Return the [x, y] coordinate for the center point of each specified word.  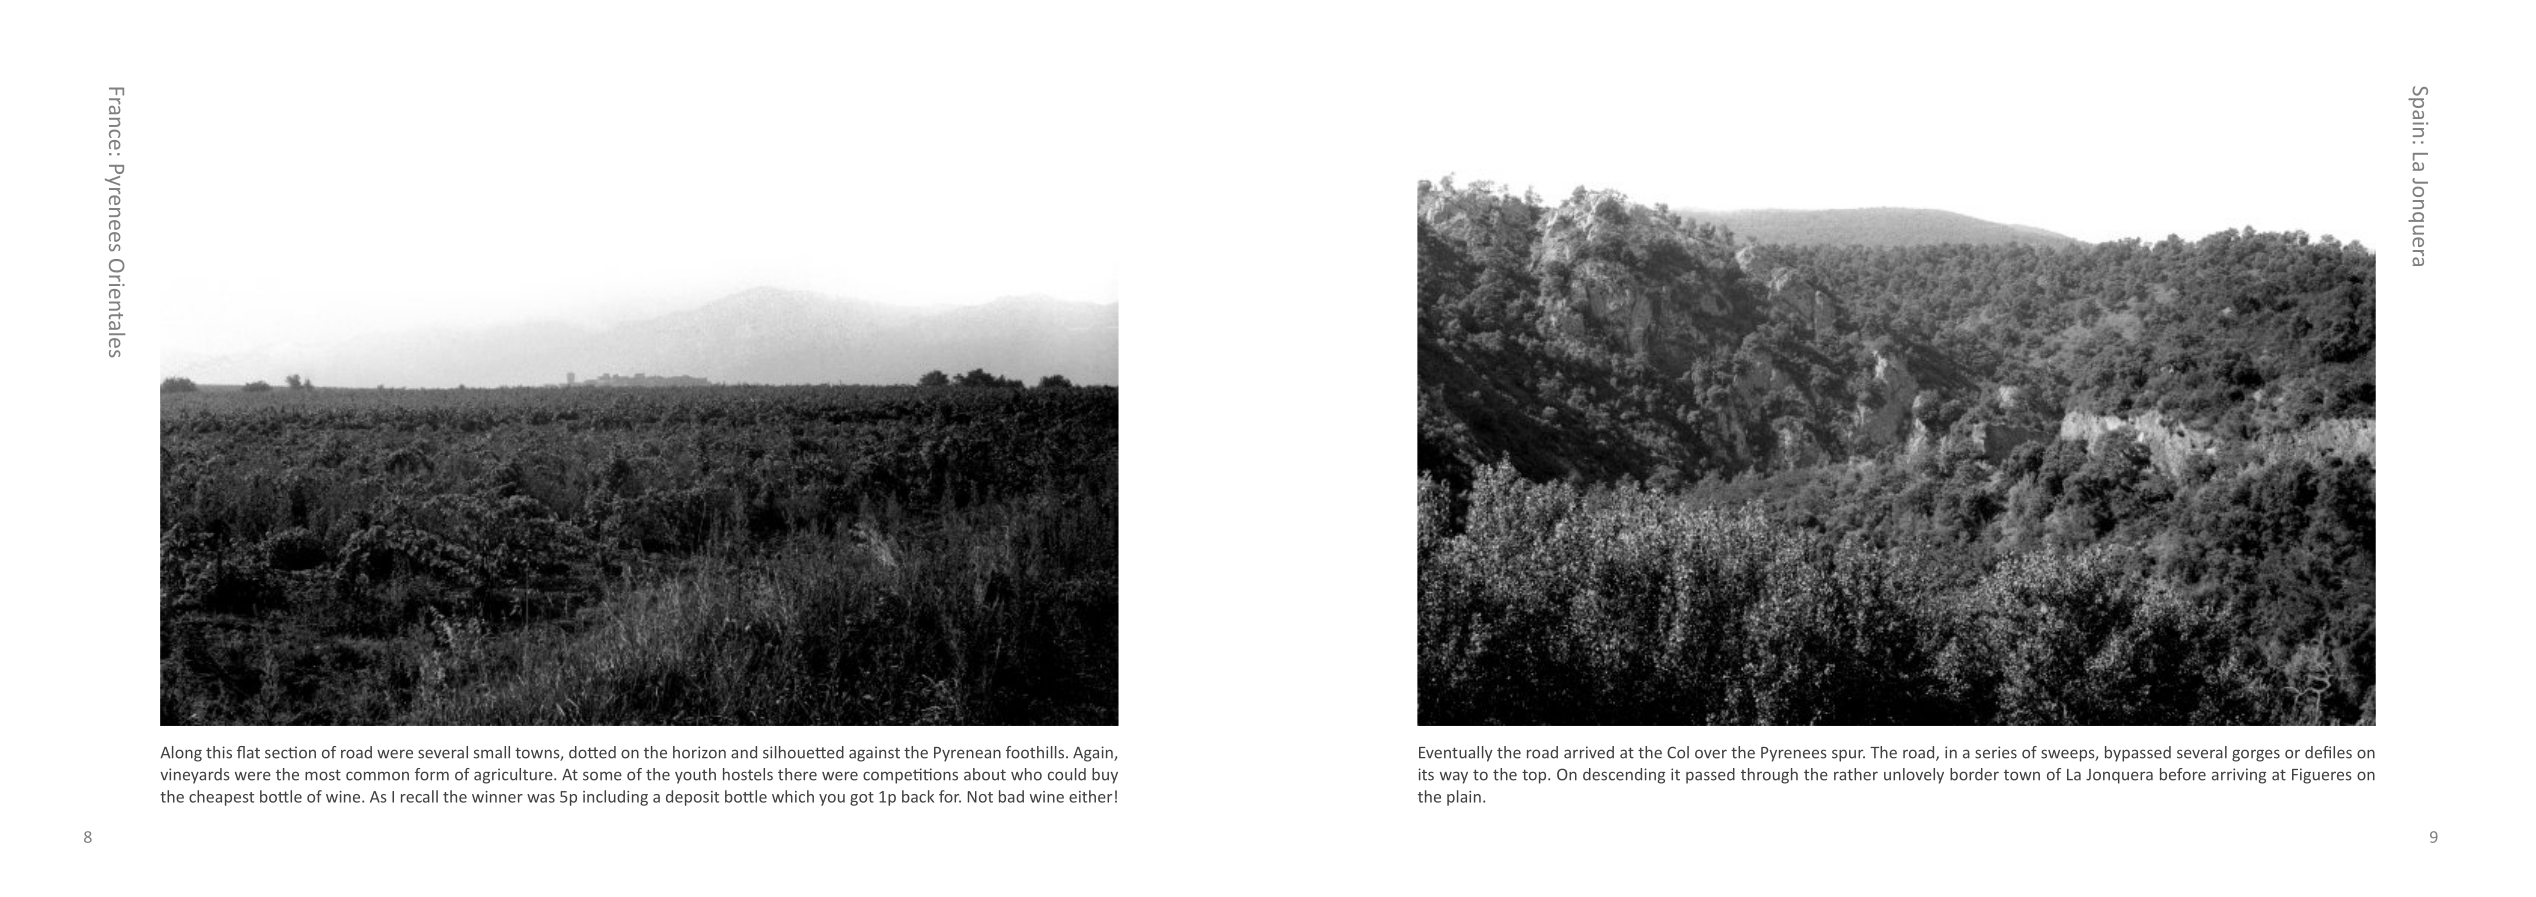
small [492, 752]
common [377, 776]
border [1974, 774]
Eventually [1456, 754]
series [1996, 752]
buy [1105, 776]
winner [497, 797]
